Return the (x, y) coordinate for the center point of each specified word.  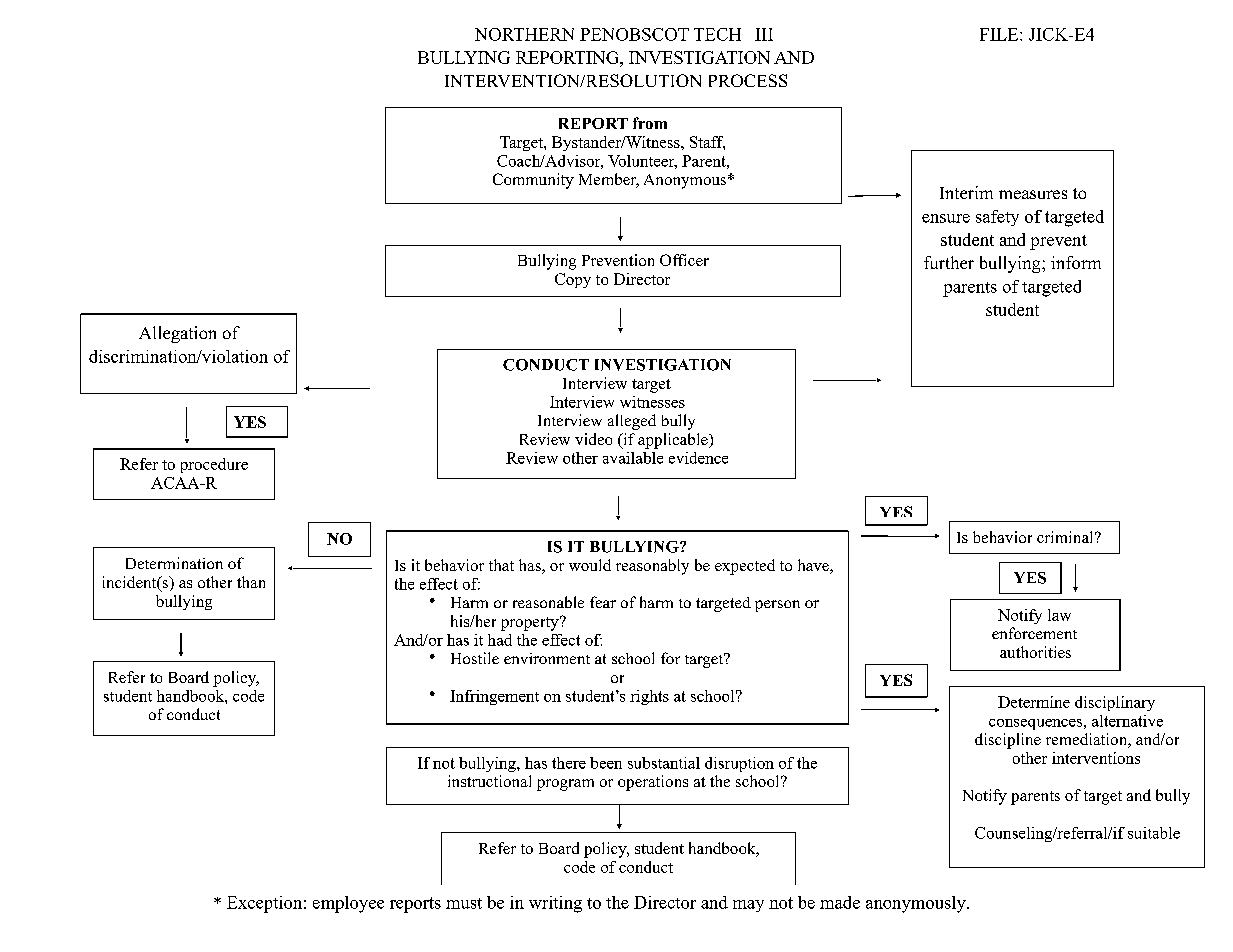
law (1059, 615)
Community (533, 181)
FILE (1000, 34)
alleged (632, 422)
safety (997, 218)
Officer (684, 260)
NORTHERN (524, 34)
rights (649, 697)
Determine (1034, 702)
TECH (717, 34)
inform (1076, 262)
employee (348, 904)
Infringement (494, 697)
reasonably (652, 567)
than (251, 582)
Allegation (177, 334)
